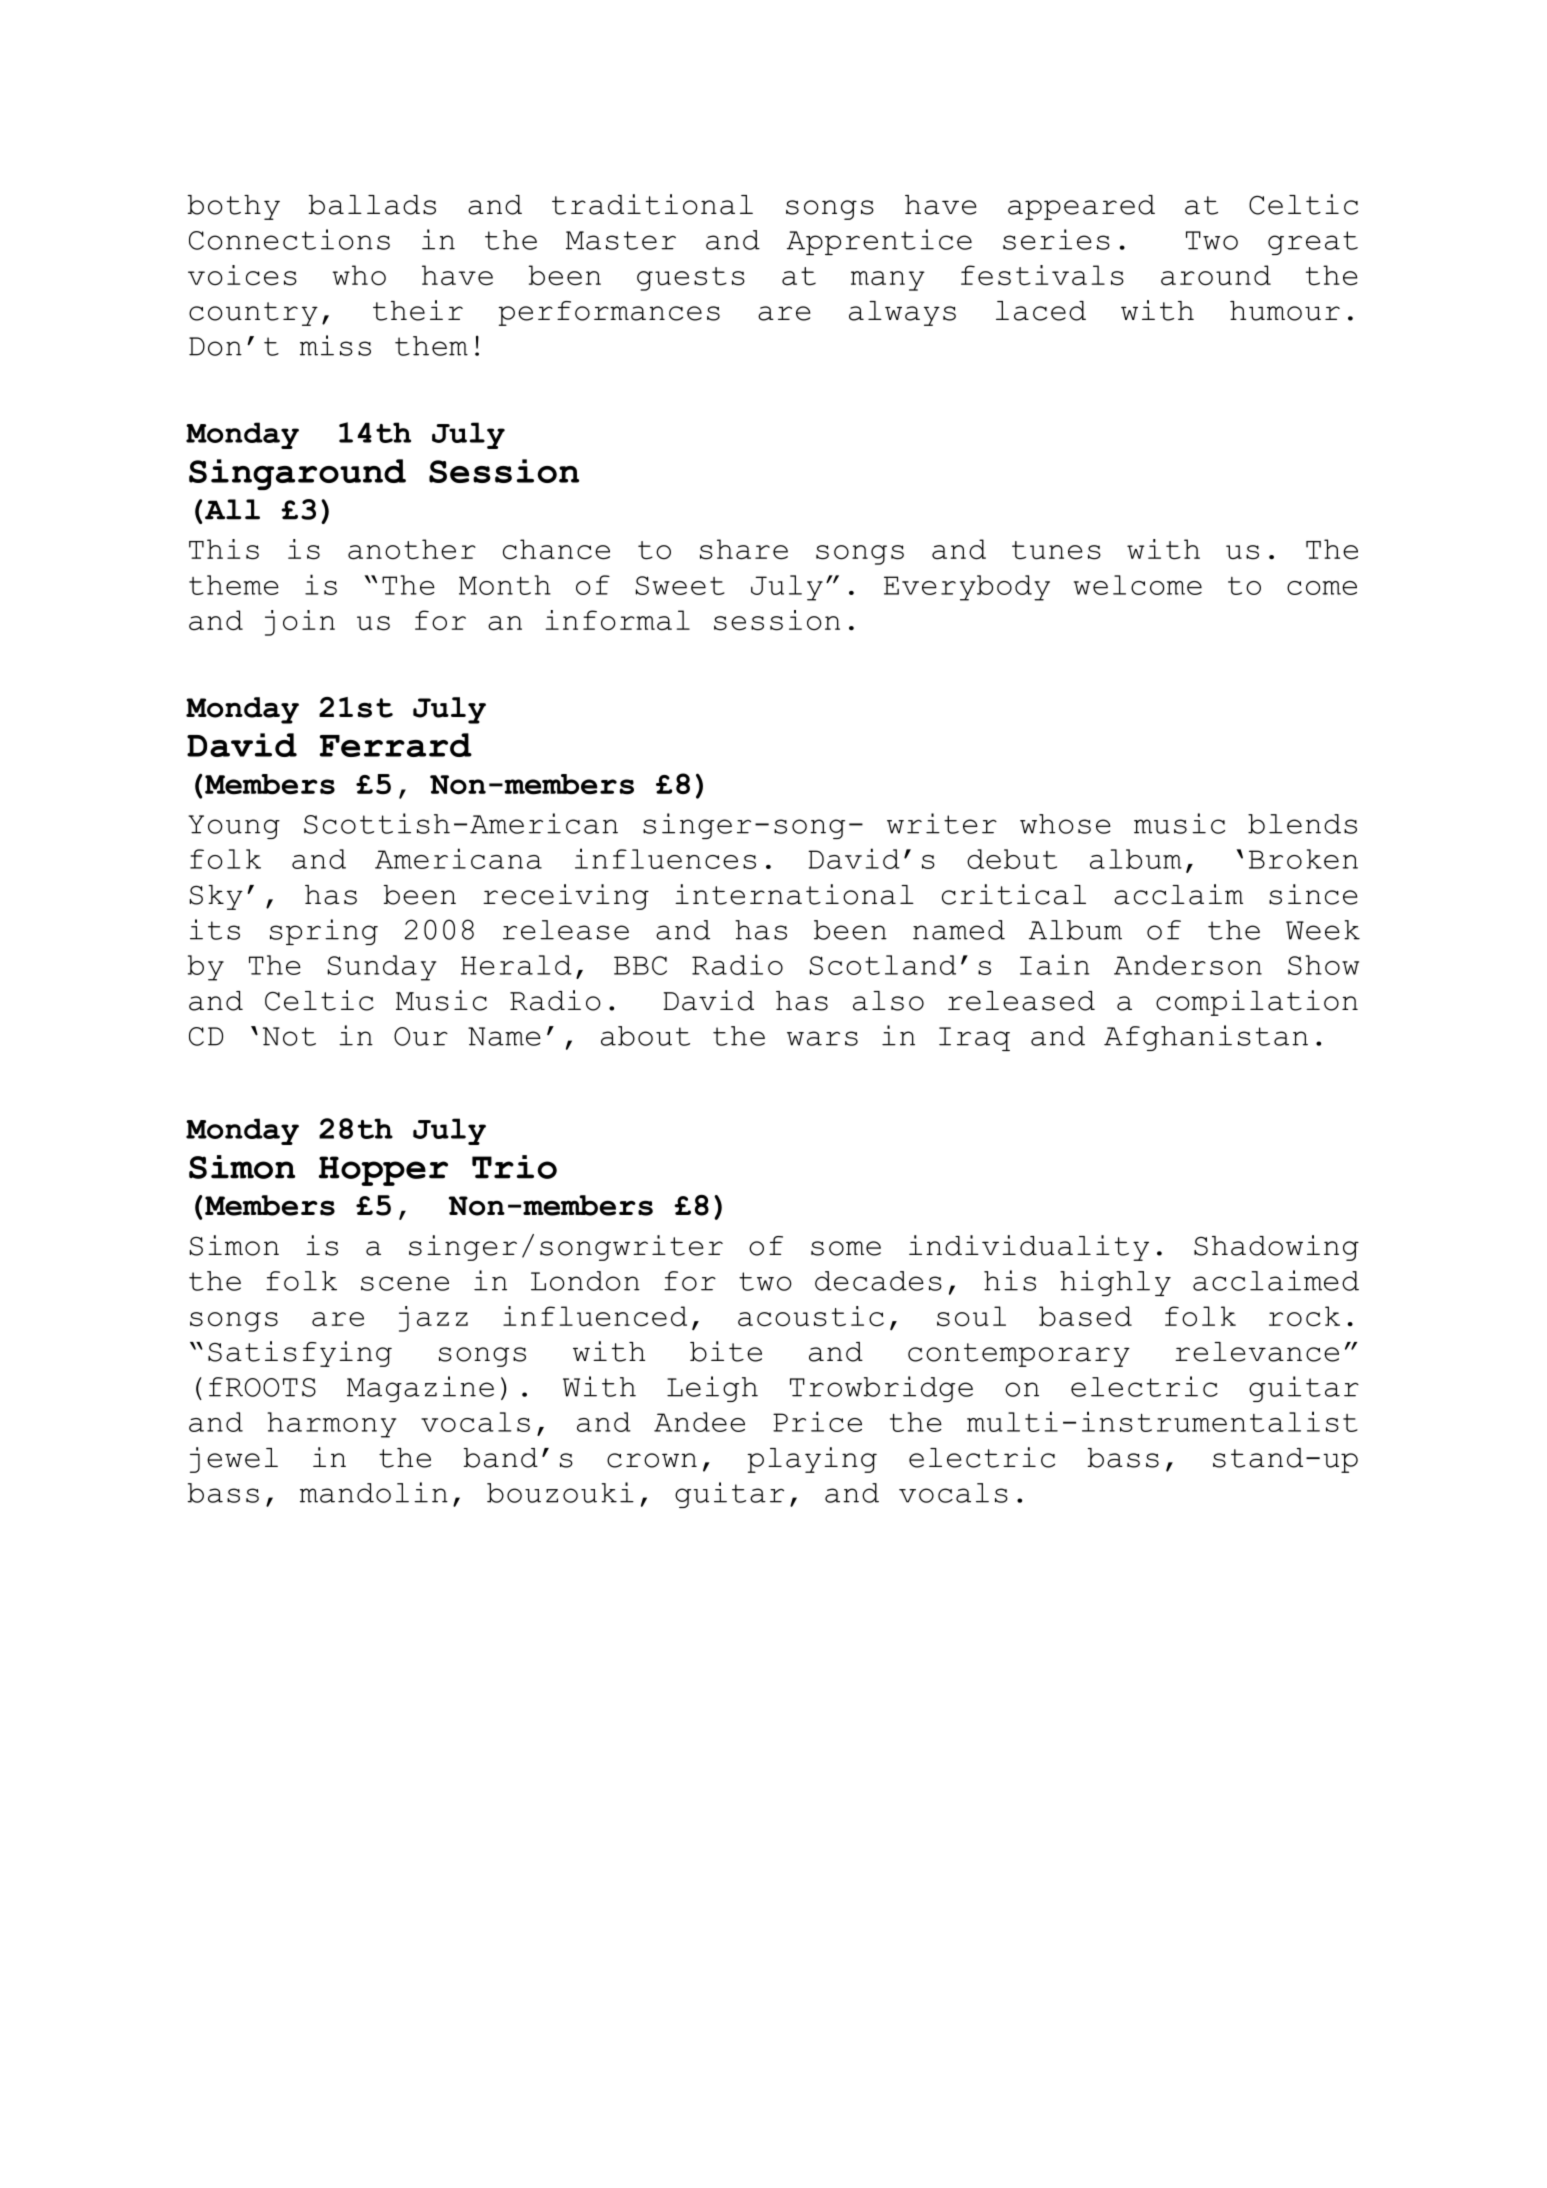 This image has height=2188, width=1547. Describe the element at coordinates (822, 1038) in the image. I see `wars` at that location.
